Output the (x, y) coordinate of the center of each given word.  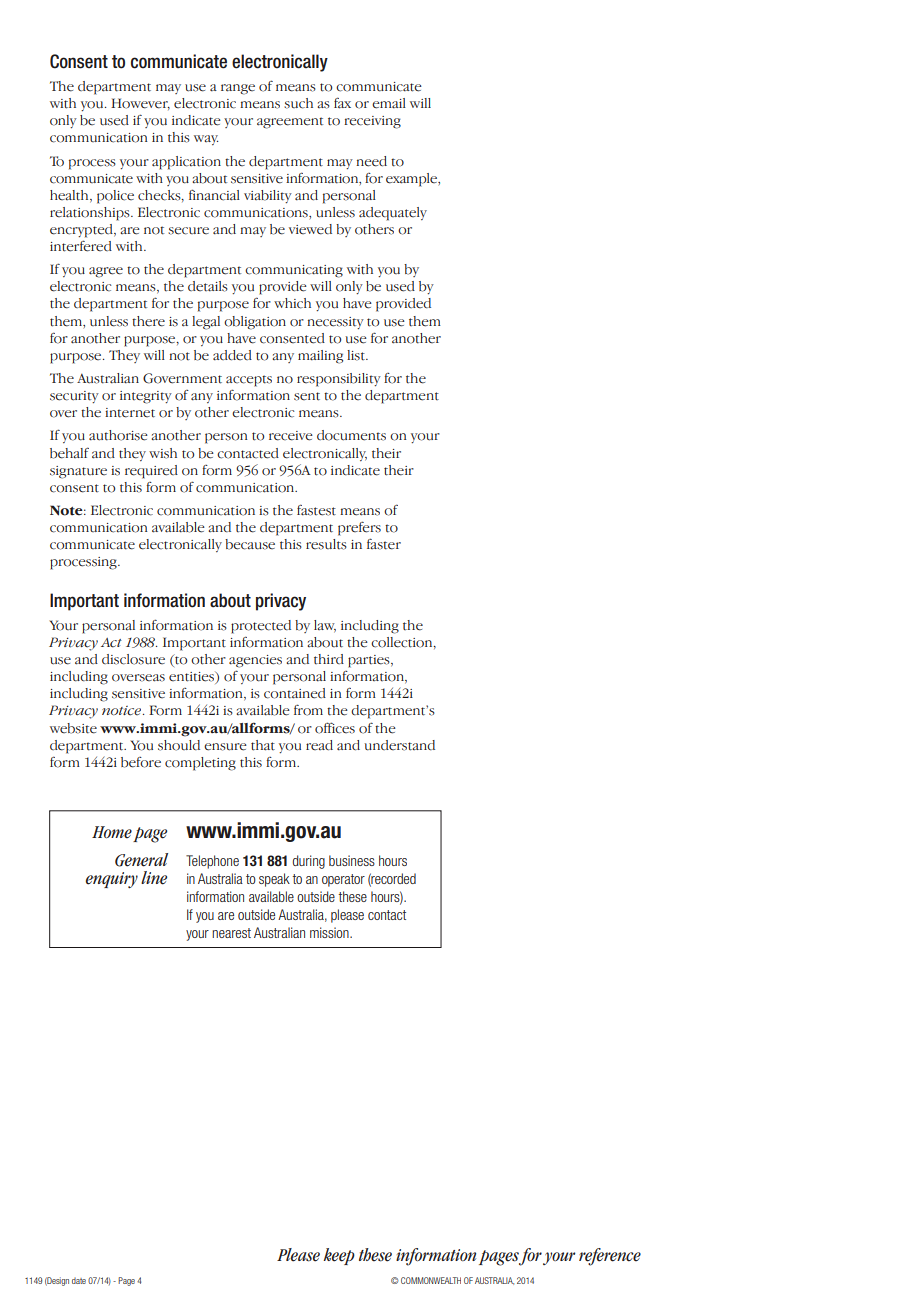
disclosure (133, 659)
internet (130, 413)
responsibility (339, 380)
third (329, 659)
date (79, 1280)
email (389, 103)
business (352, 860)
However (140, 104)
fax (342, 103)
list (357, 355)
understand (399, 745)
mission (330, 932)
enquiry (112, 880)
